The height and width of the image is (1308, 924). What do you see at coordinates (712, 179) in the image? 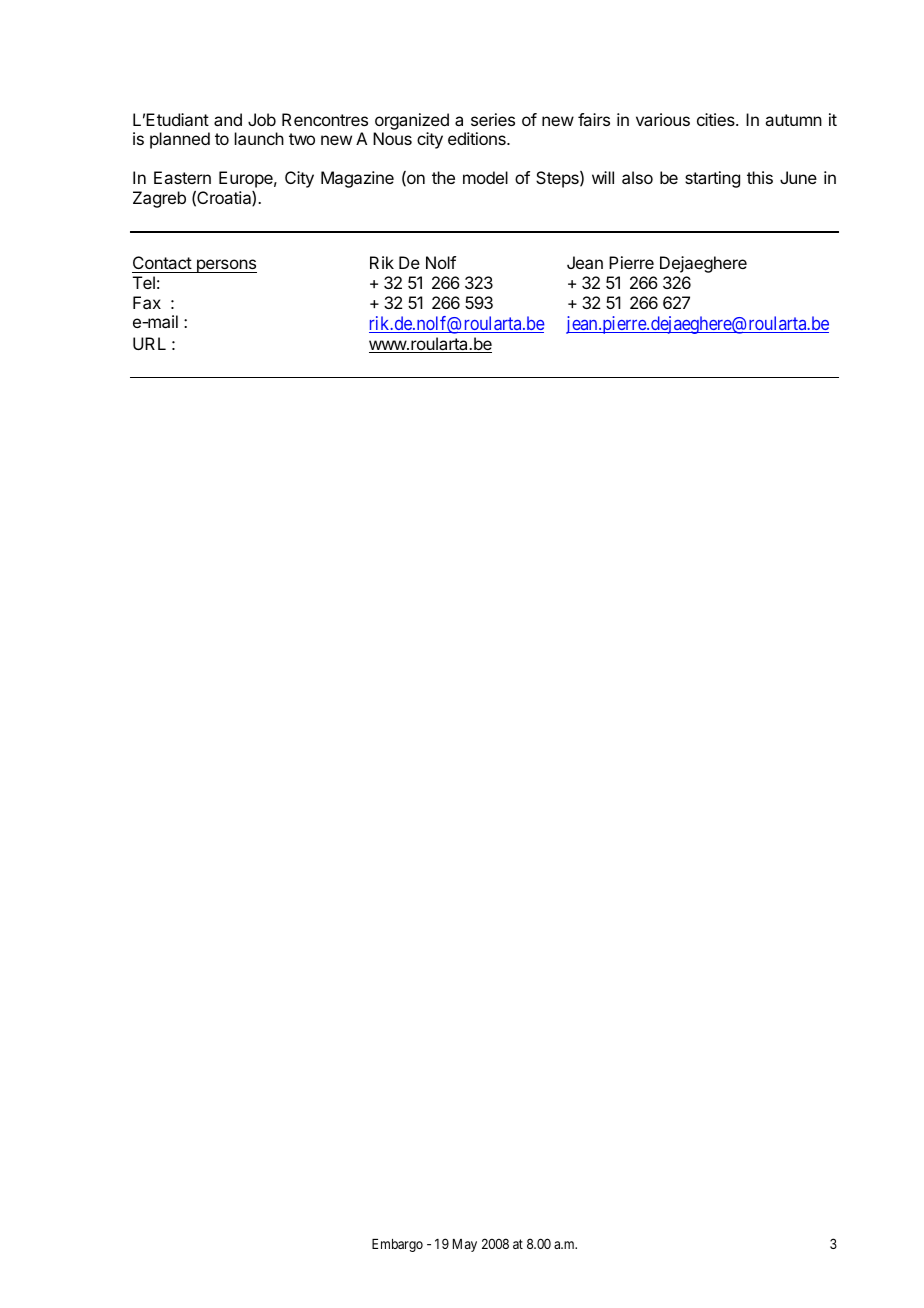
I see `starting` at bounding box center [712, 179].
